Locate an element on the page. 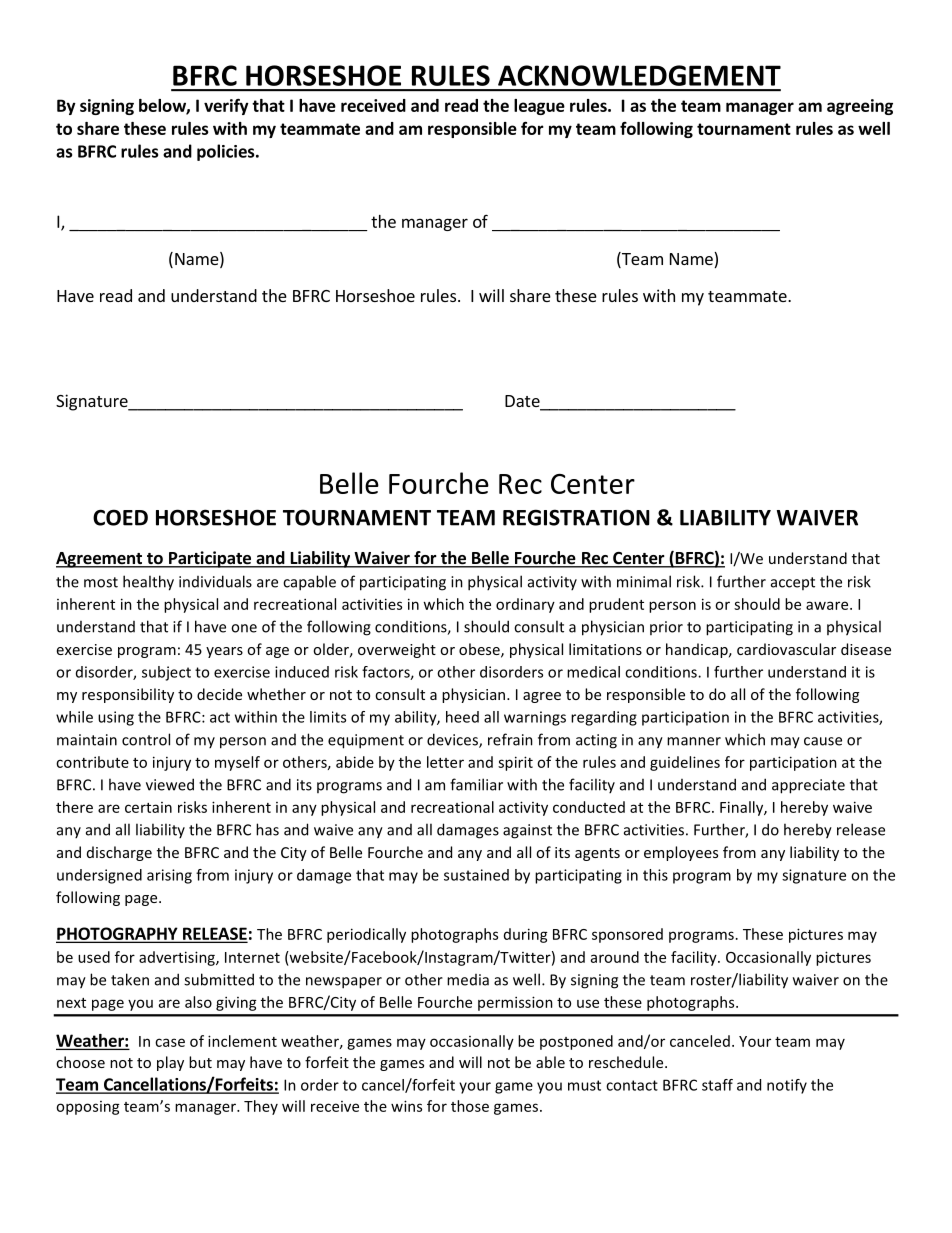 The width and height of the page is (952, 1233). ACKNOWLEDGEMENT is located at coordinates (639, 75).
